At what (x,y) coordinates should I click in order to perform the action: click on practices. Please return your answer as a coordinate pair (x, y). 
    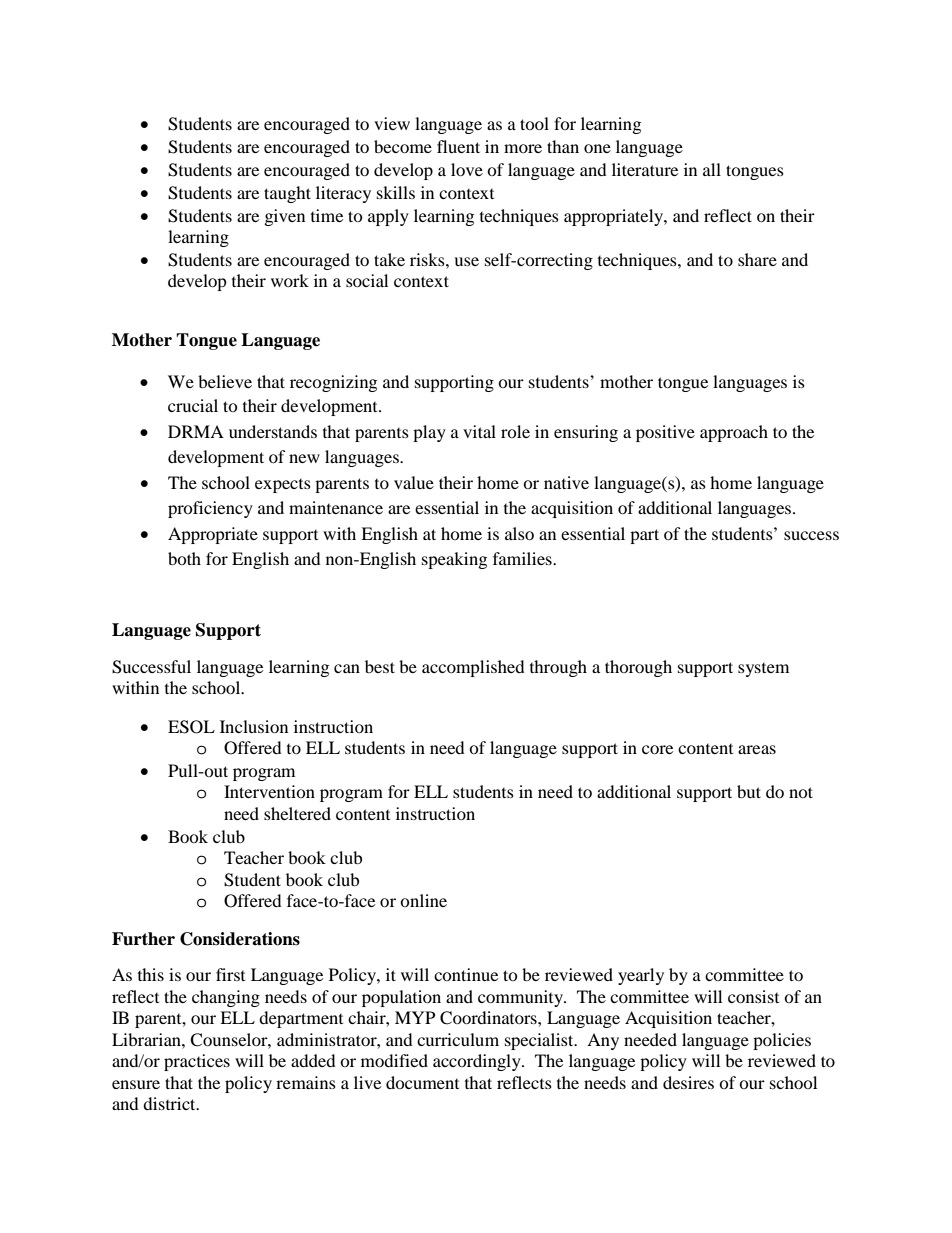
    Looking at the image, I should click on (197, 1062).
